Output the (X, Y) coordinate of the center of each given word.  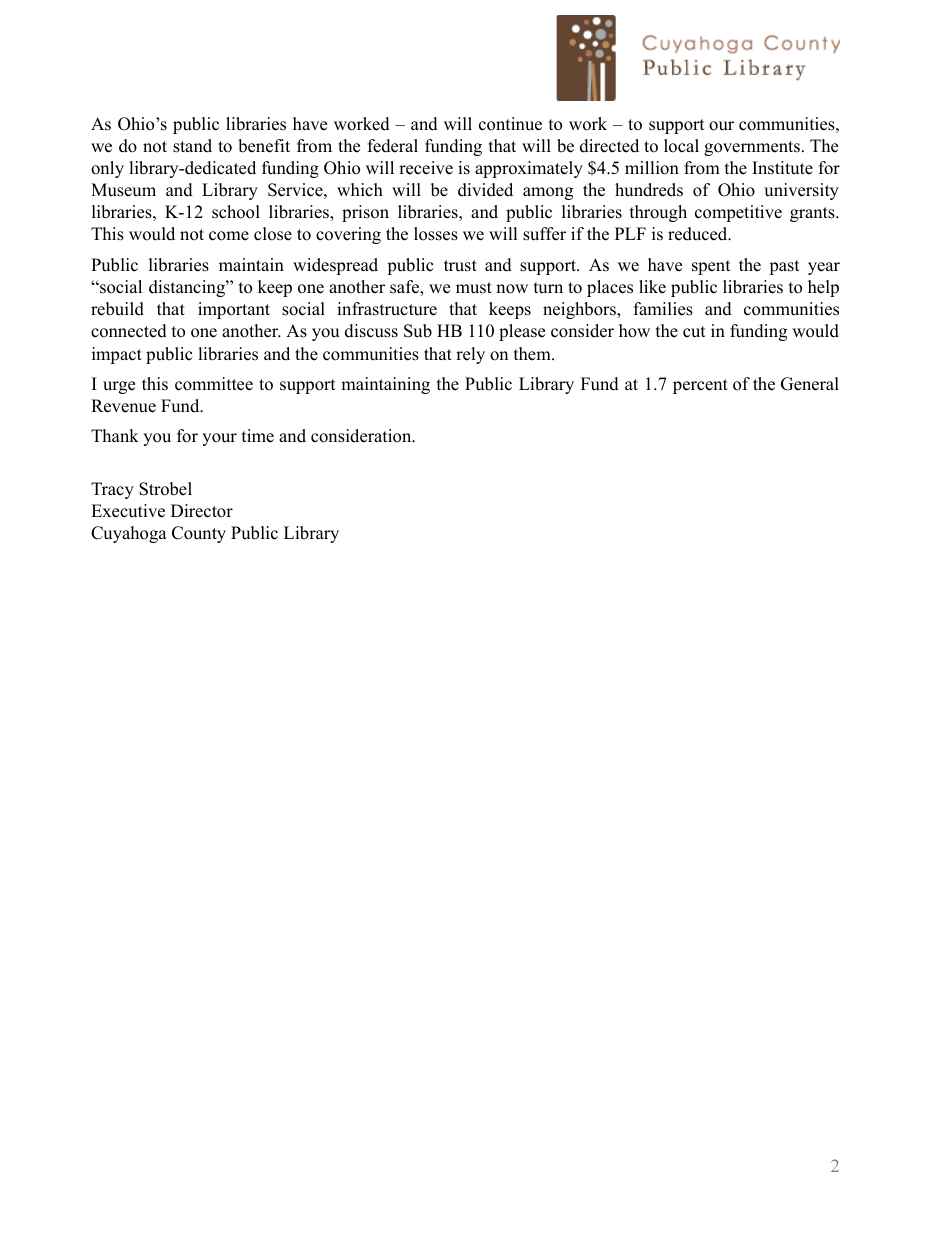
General (810, 384)
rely (470, 355)
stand (192, 146)
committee (214, 384)
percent (700, 386)
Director (202, 511)
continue (510, 124)
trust (460, 266)
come (229, 236)
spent (711, 267)
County (199, 534)
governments (752, 148)
